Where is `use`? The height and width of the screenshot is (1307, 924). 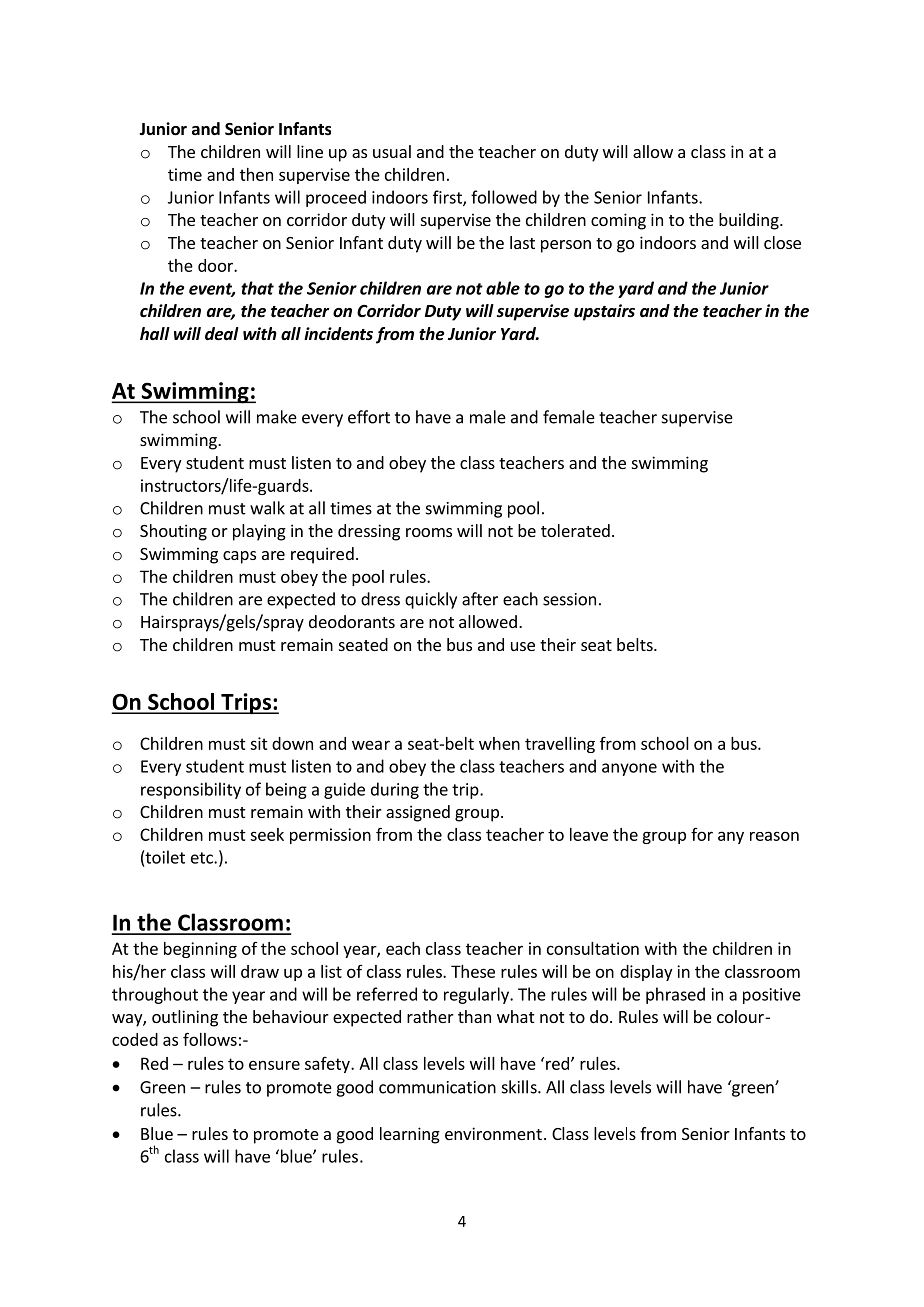
use is located at coordinates (523, 646).
